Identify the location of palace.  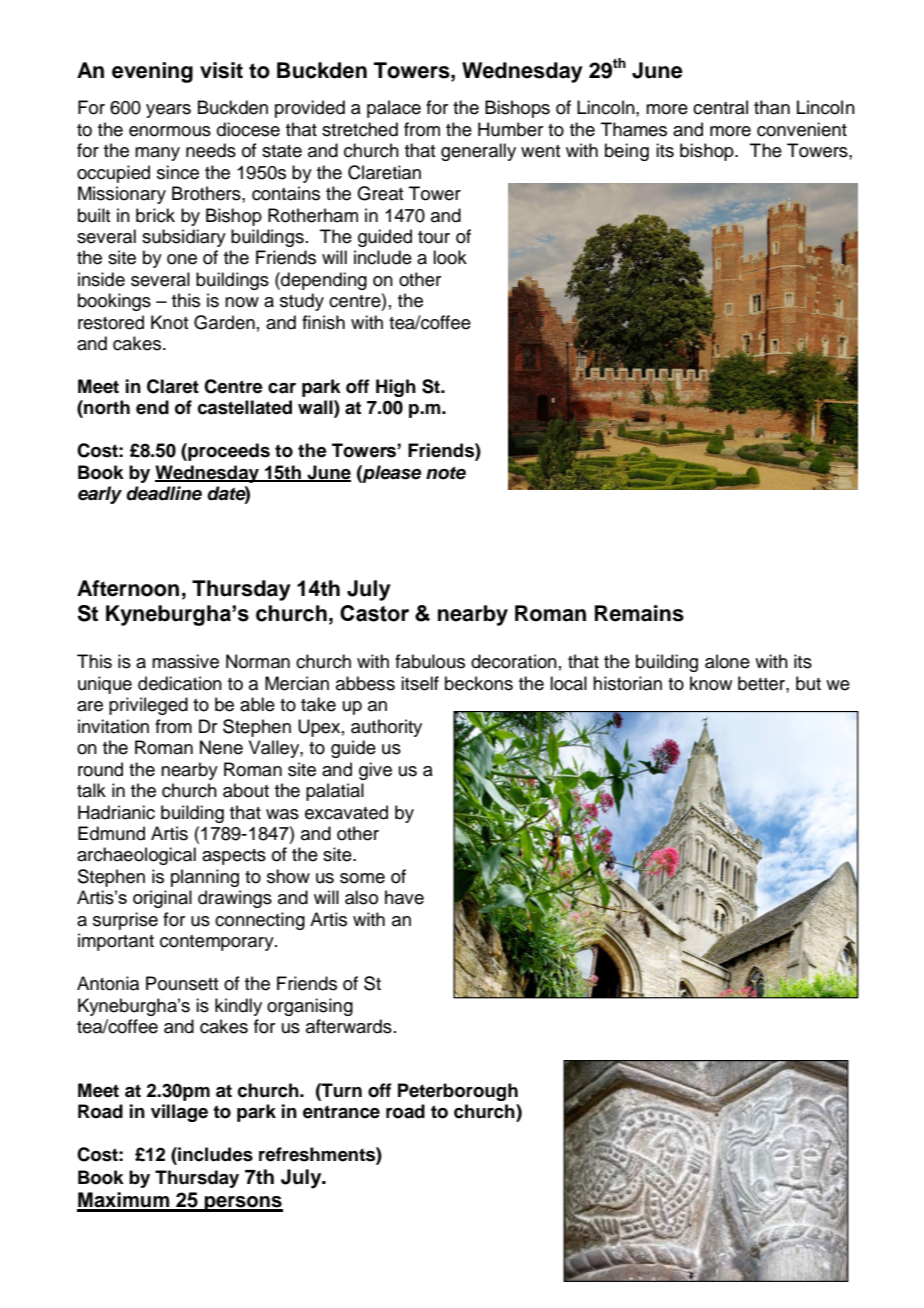
(394, 109).
